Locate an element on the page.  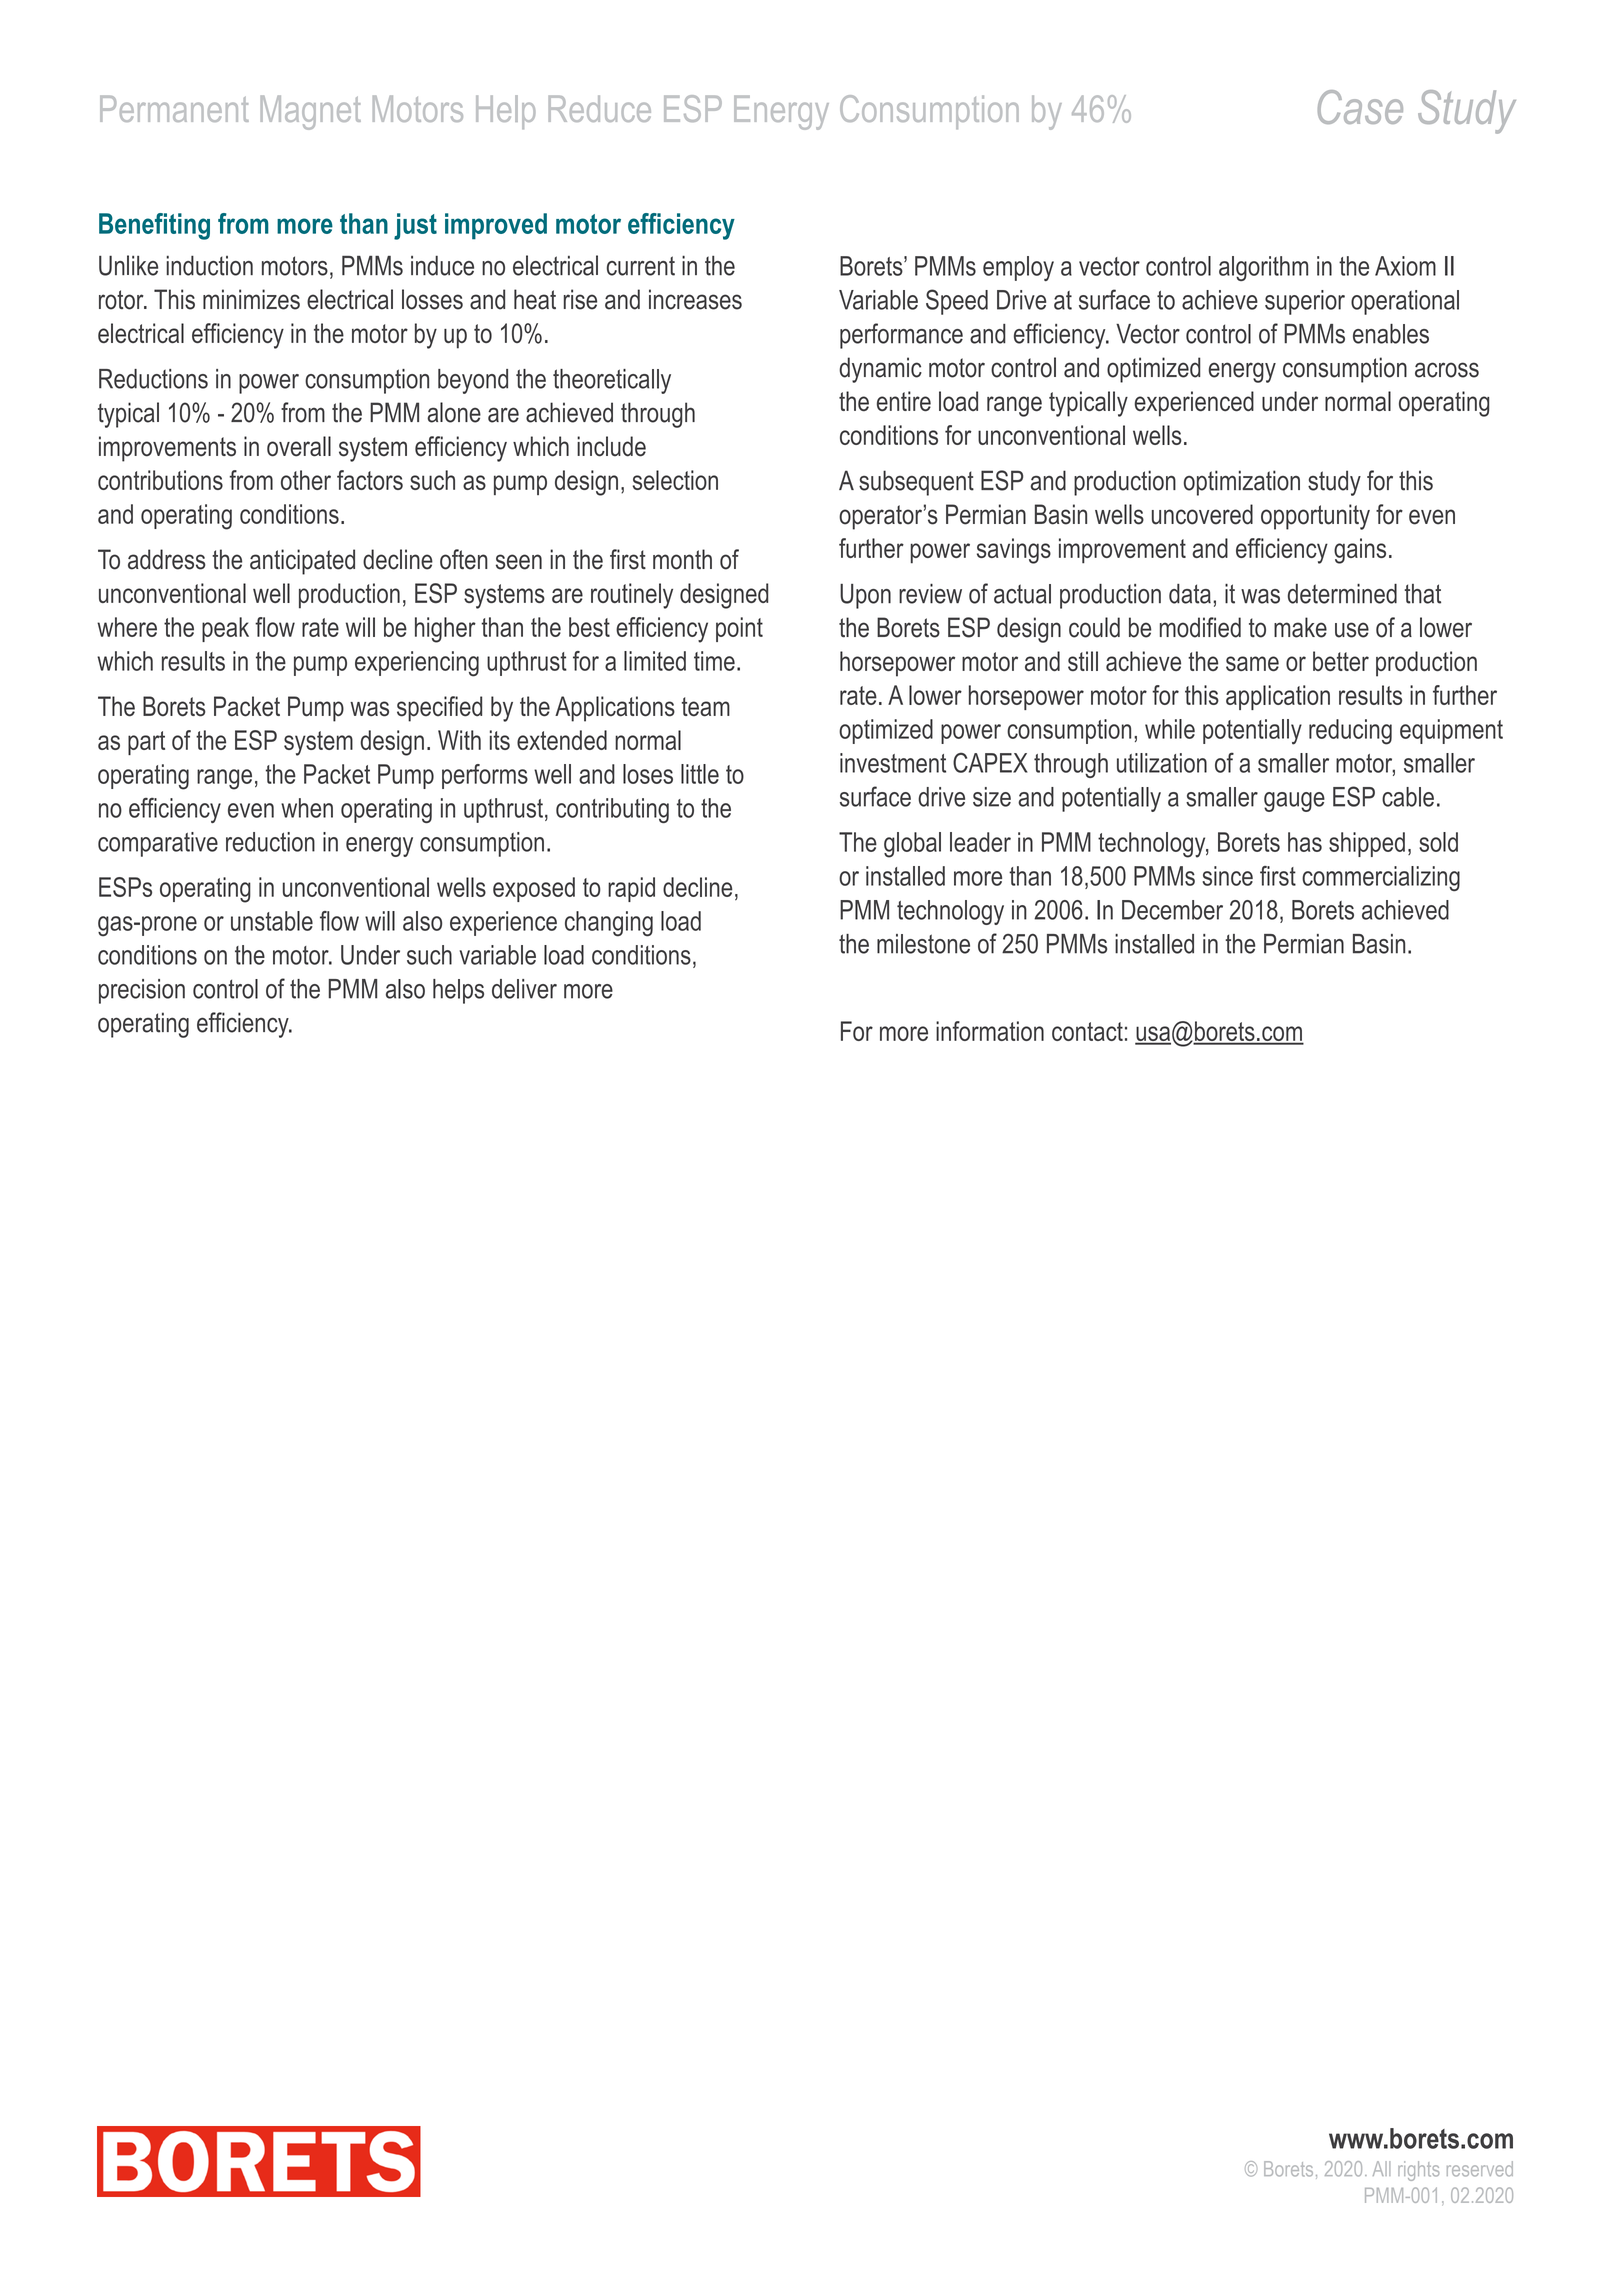
Permanent is located at coordinates (174, 108).
